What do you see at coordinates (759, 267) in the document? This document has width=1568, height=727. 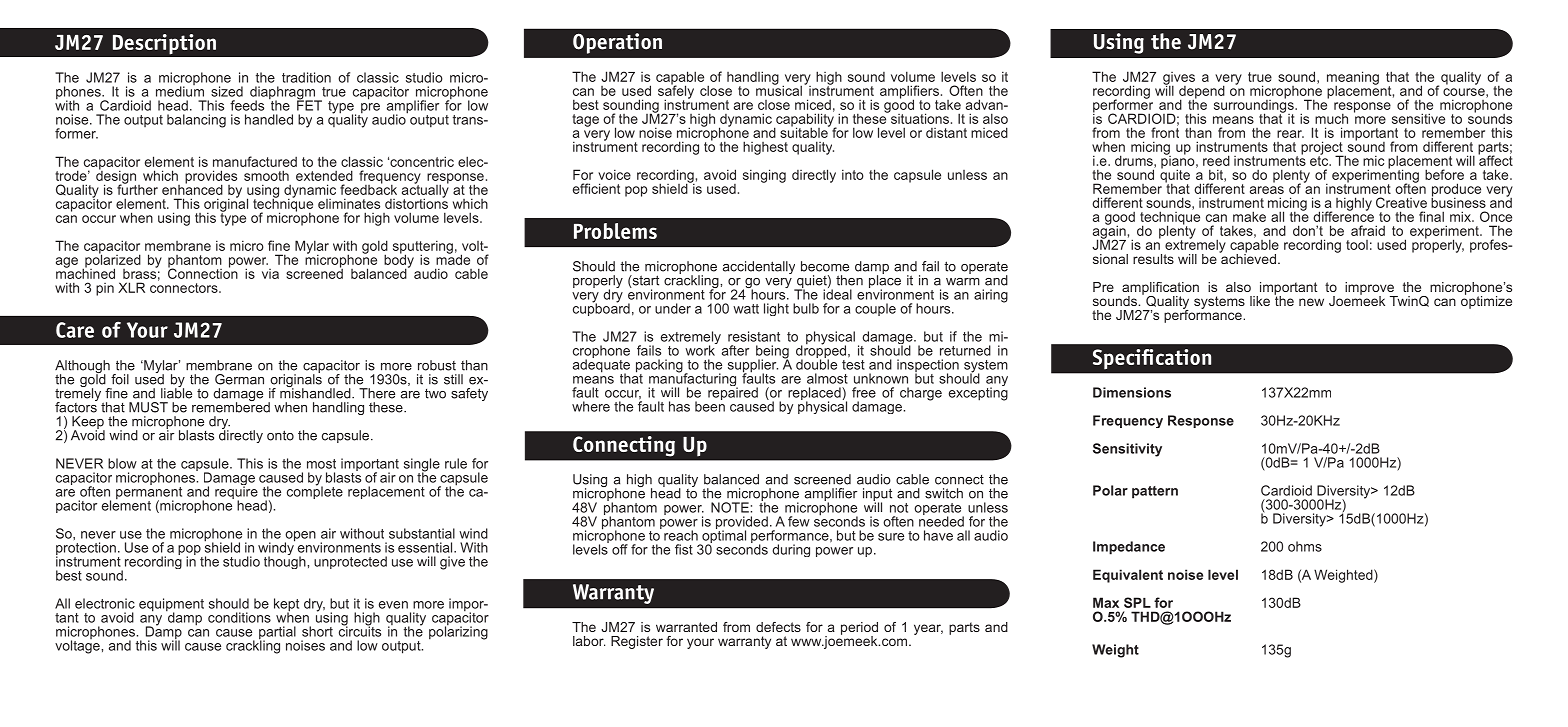 I see `accidentally` at bounding box center [759, 267].
